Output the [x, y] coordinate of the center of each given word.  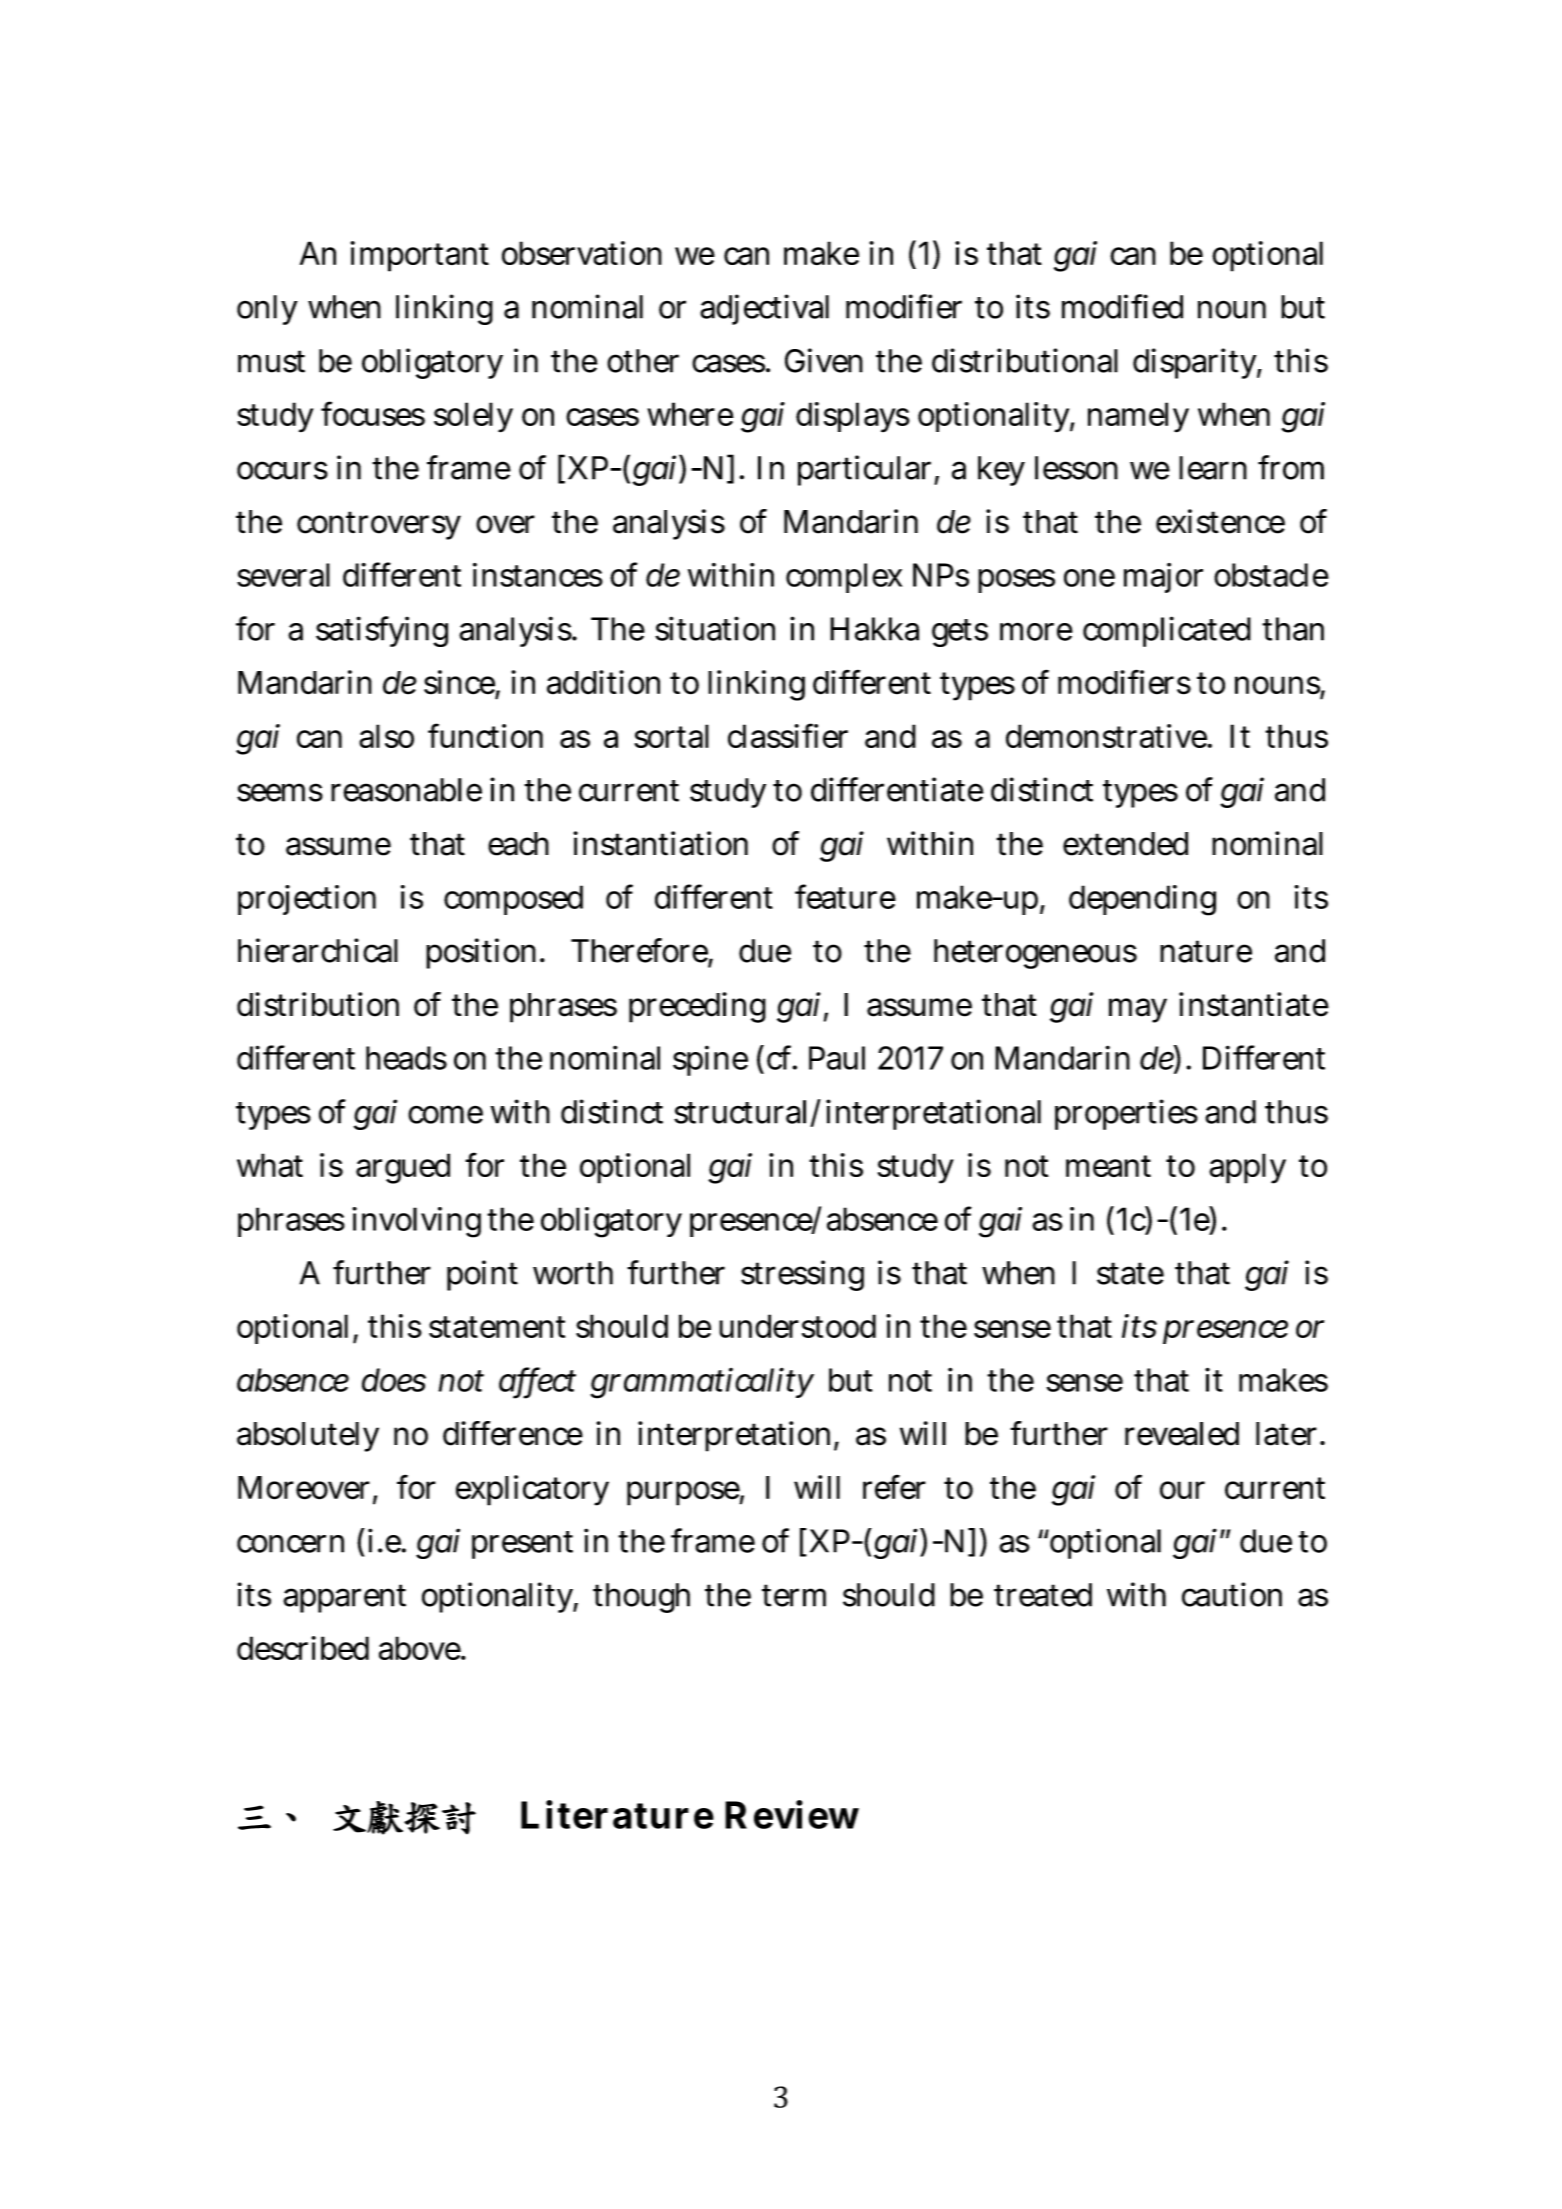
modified [1122, 306]
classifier [788, 735]
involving [416, 1222]
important [420, 256]
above [421, 1648]
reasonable [406, 790]
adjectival [764, 309]
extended [1125, 844]
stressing [802, 1275]
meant [1108, 1166]
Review [792, 1814]
